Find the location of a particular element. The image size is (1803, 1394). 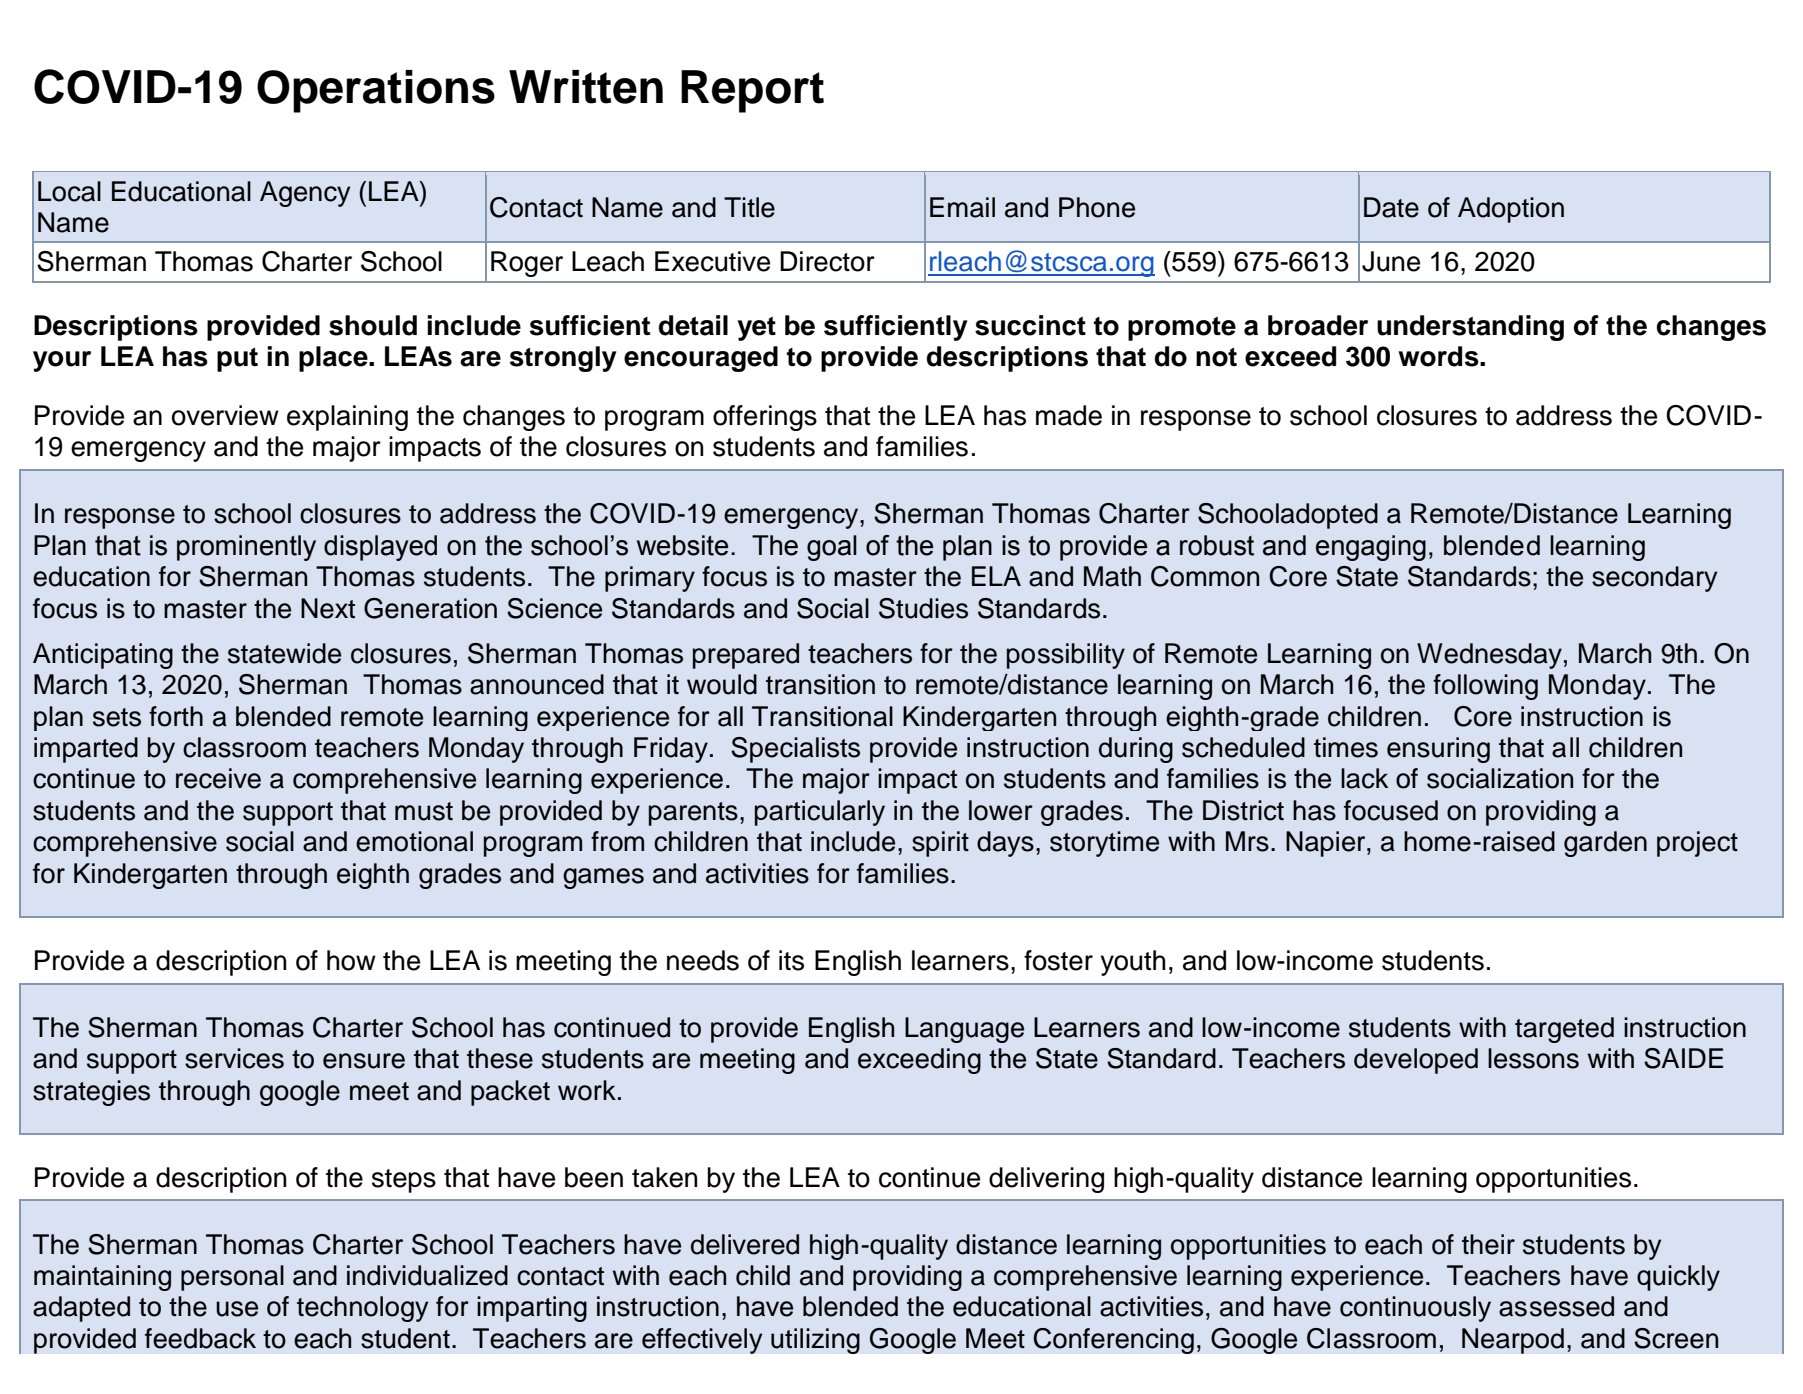

personal is located at coordinates (232, 1278).
